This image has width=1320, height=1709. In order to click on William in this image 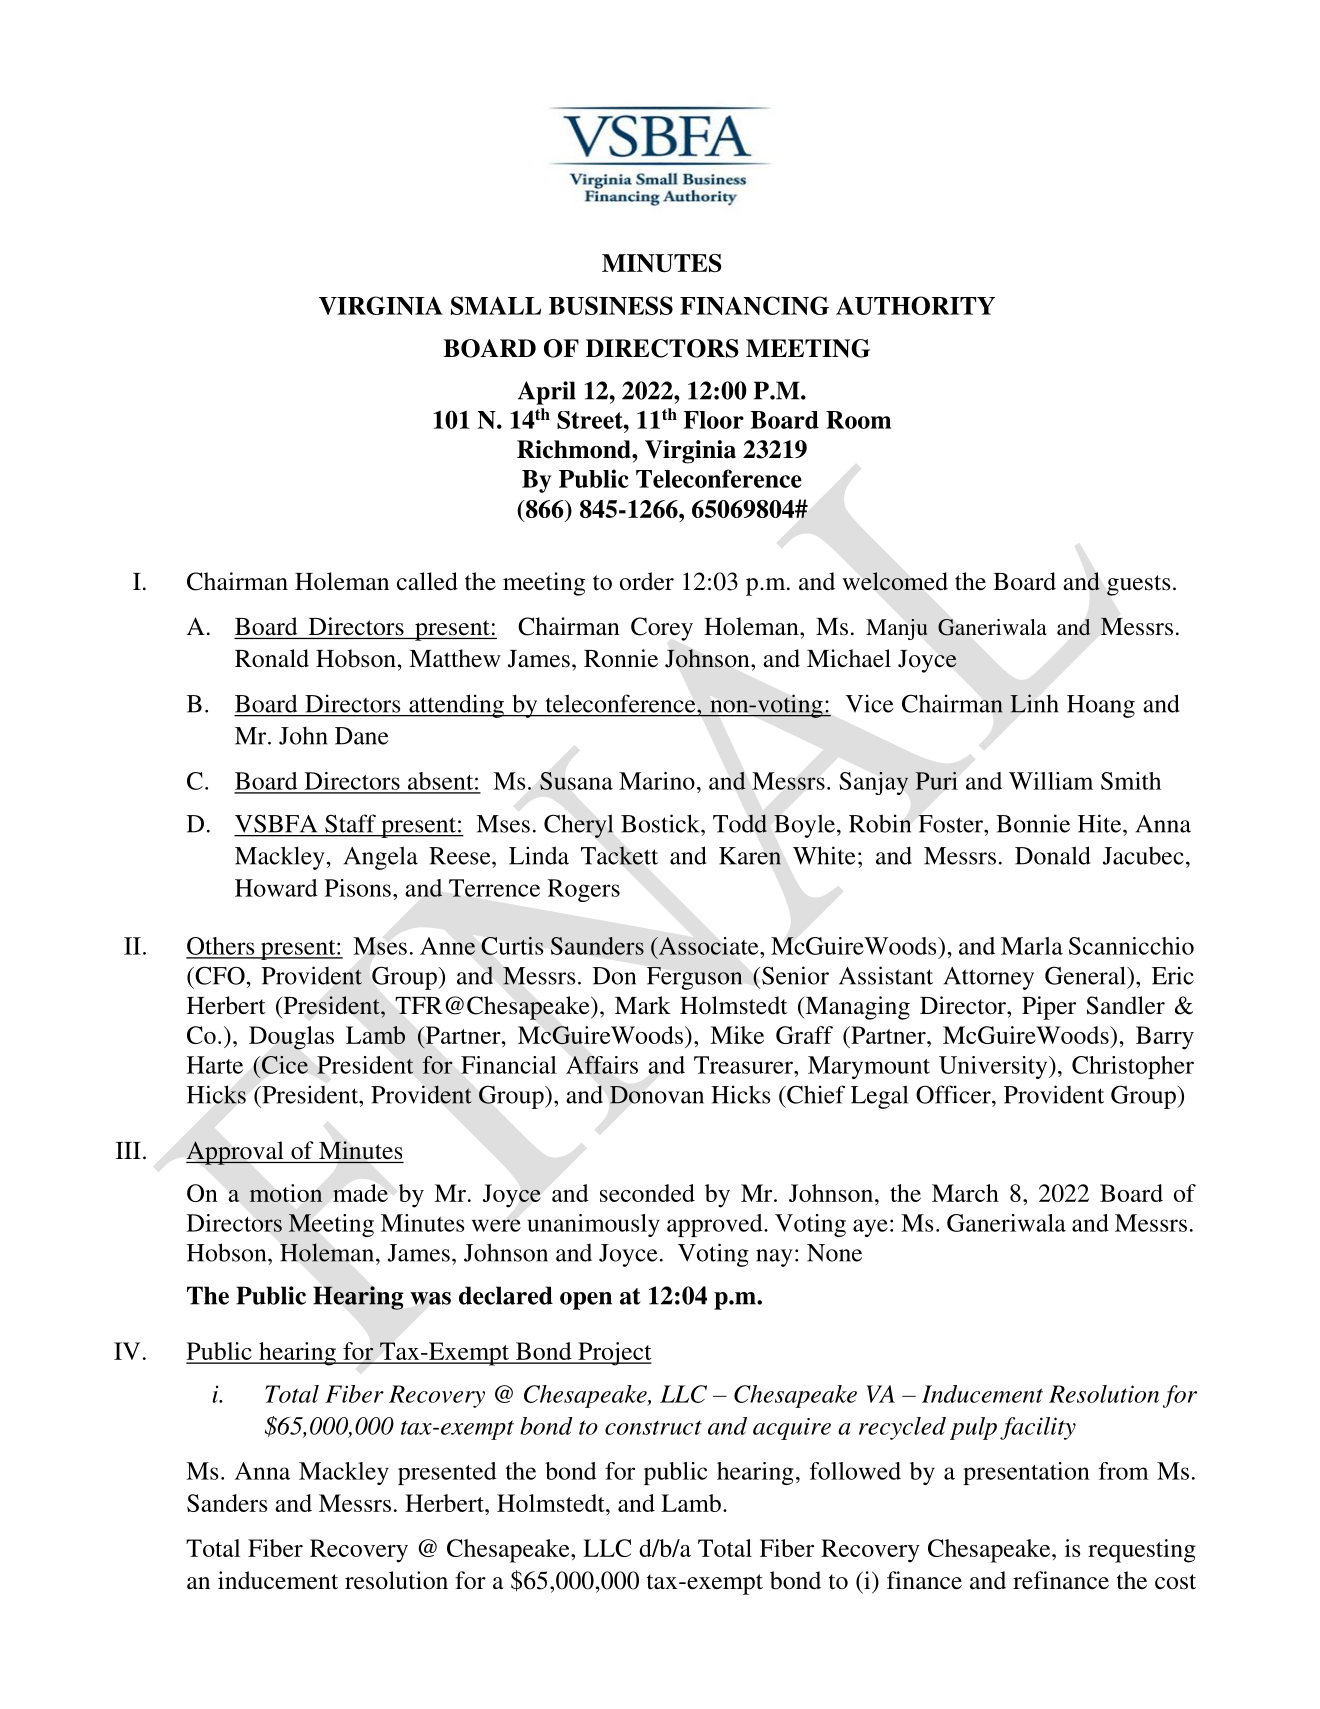, I will do `click(1051, 781)`.
